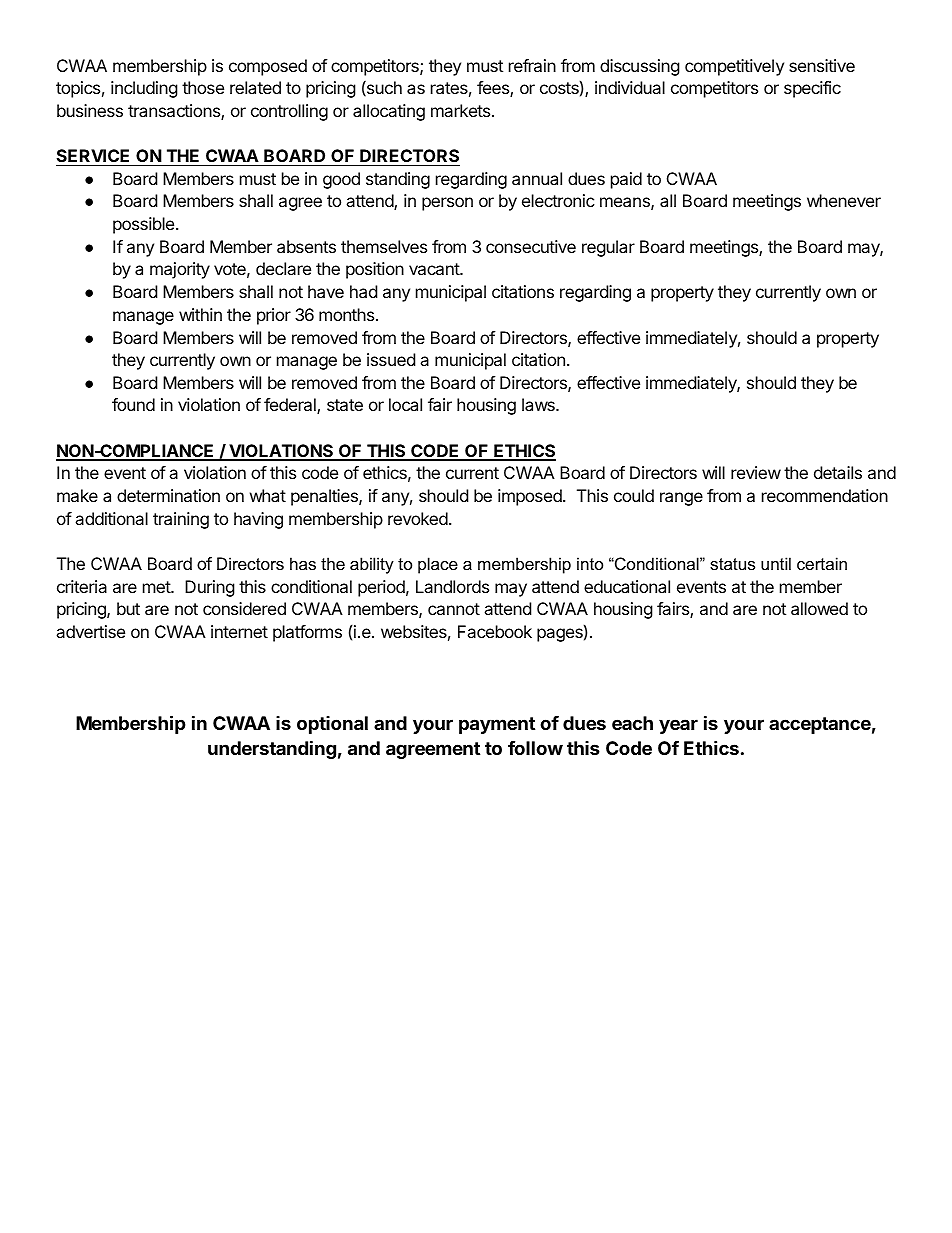  What do you see at coordinates (418, 518) in the document?
I see `revoked` at bounding box center [418, 518].
